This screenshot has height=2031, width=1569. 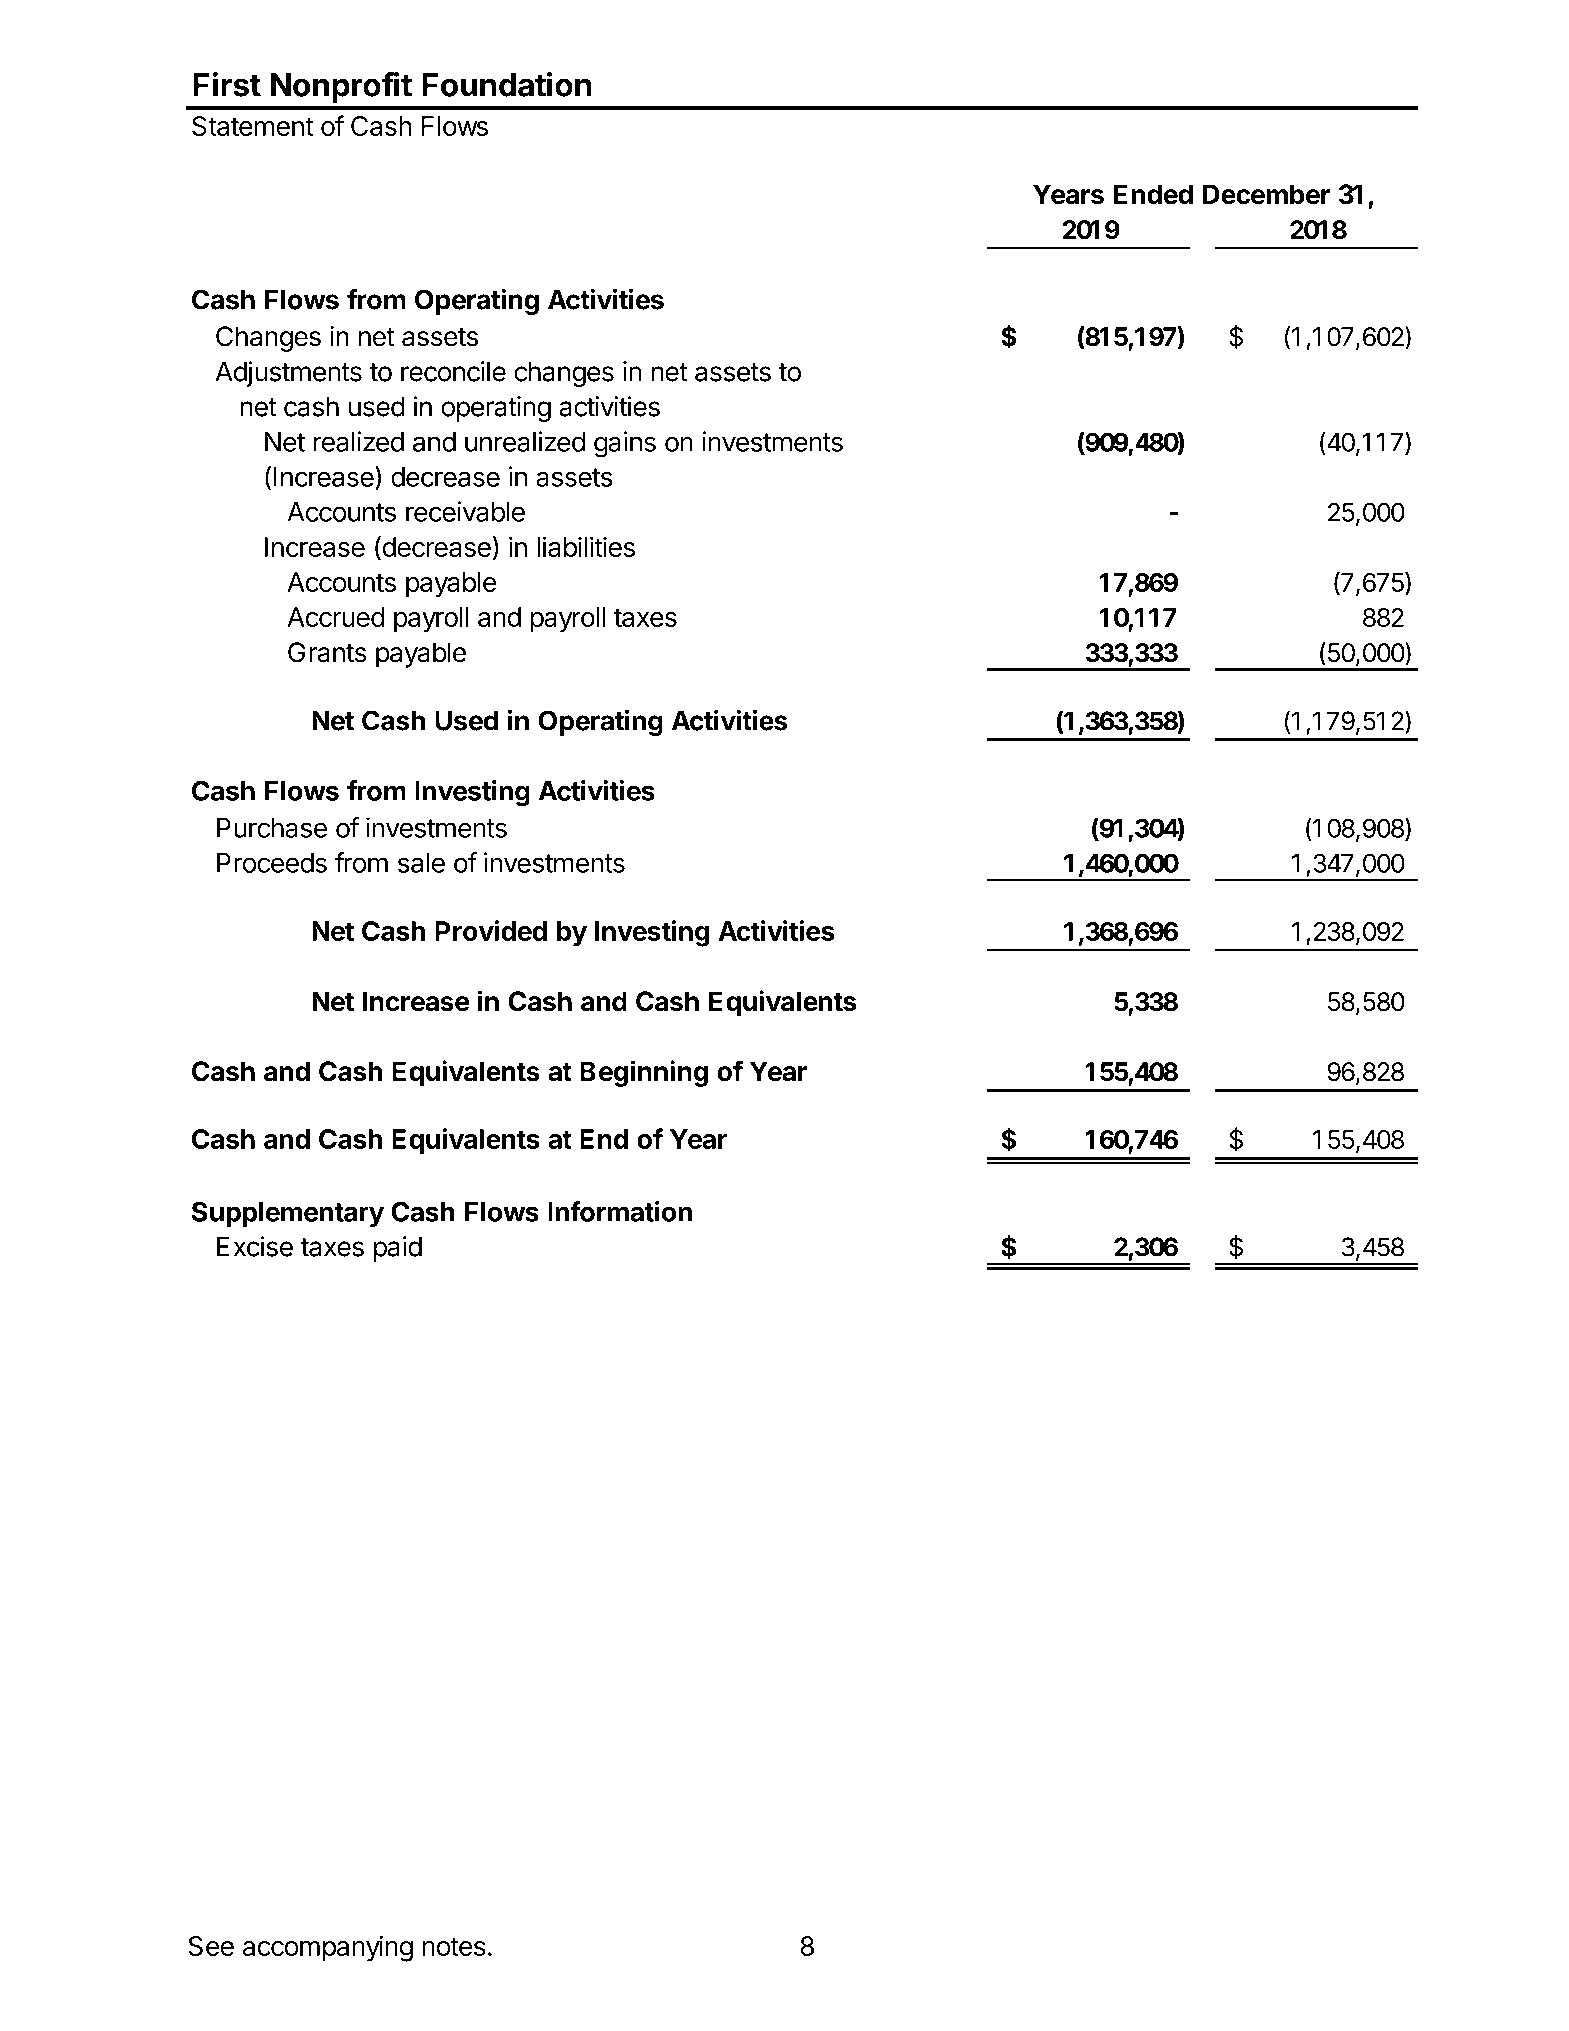 What do you see at coordinates (454, 1946) in the screenshot?
I see `notes` at bounding box center [454, 1946].
